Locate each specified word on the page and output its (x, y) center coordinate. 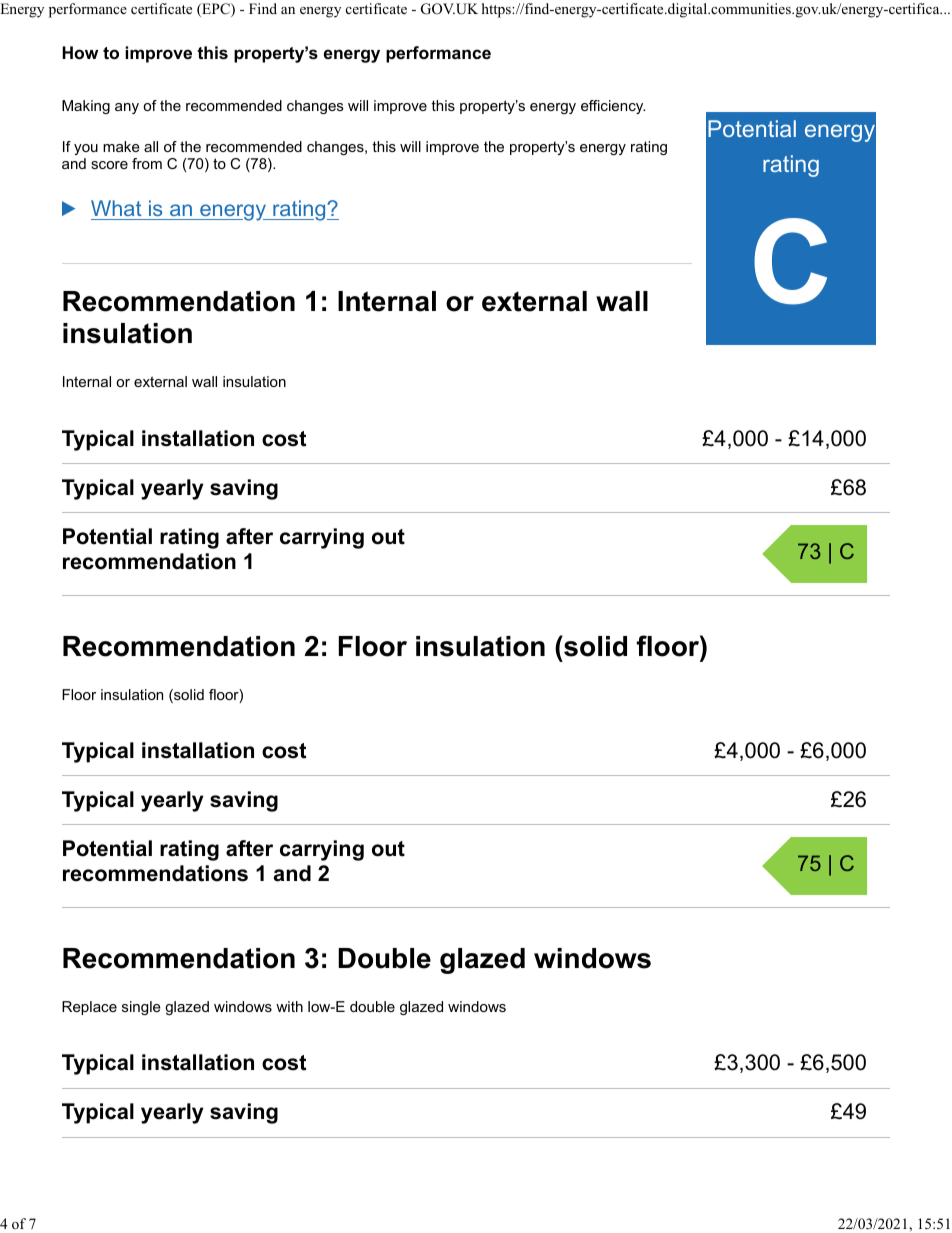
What (116, 208)
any (127, 108)
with (289, 1006)
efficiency (613, 107)
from (147, 163)
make (121, 146)
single (141, 1008)
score (109, 165)
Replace (89, 1008)
